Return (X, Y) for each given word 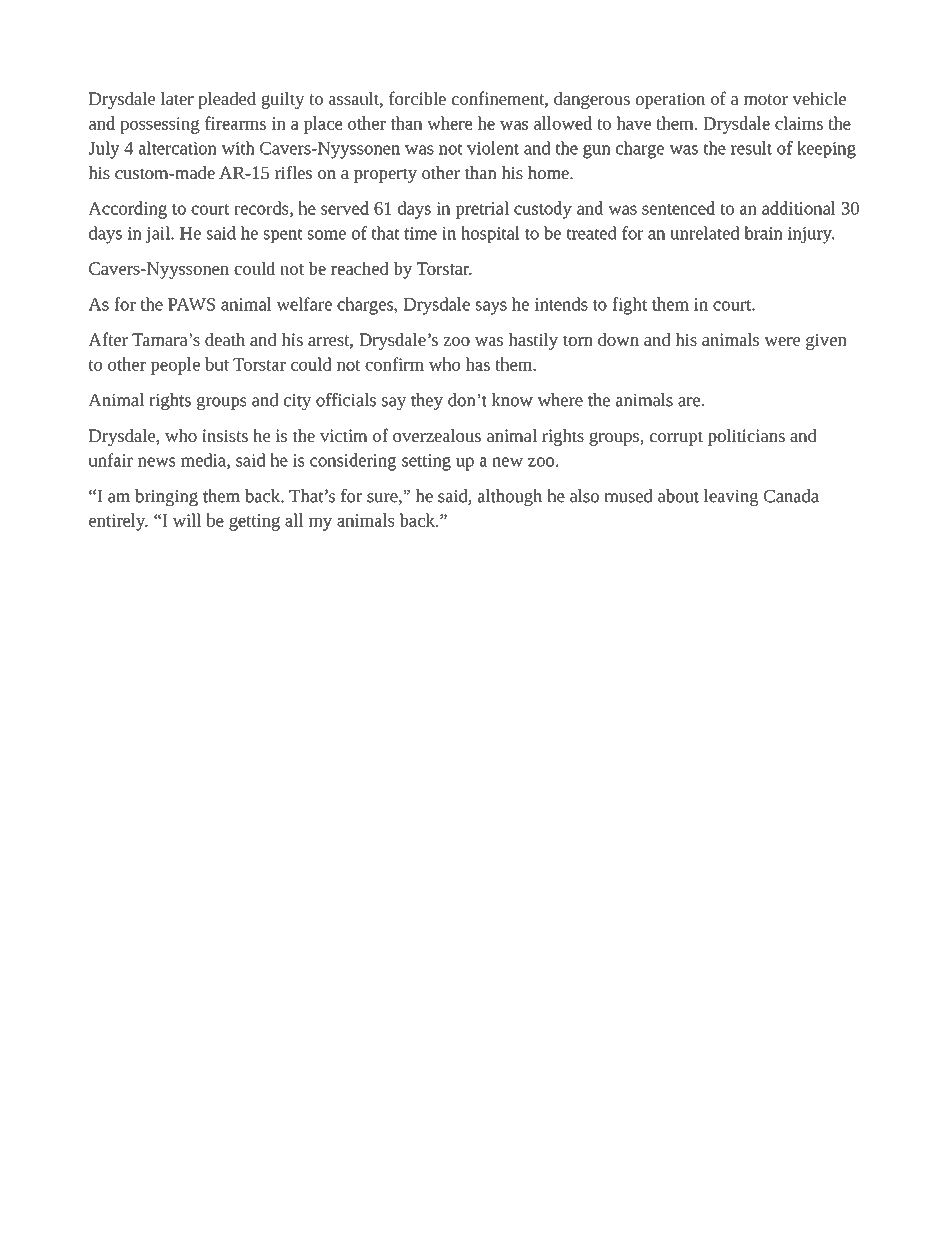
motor (766, 99)
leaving (731, 497)
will (186, 520)
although (510, 497)
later (177, 98)
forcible (417, 98)
